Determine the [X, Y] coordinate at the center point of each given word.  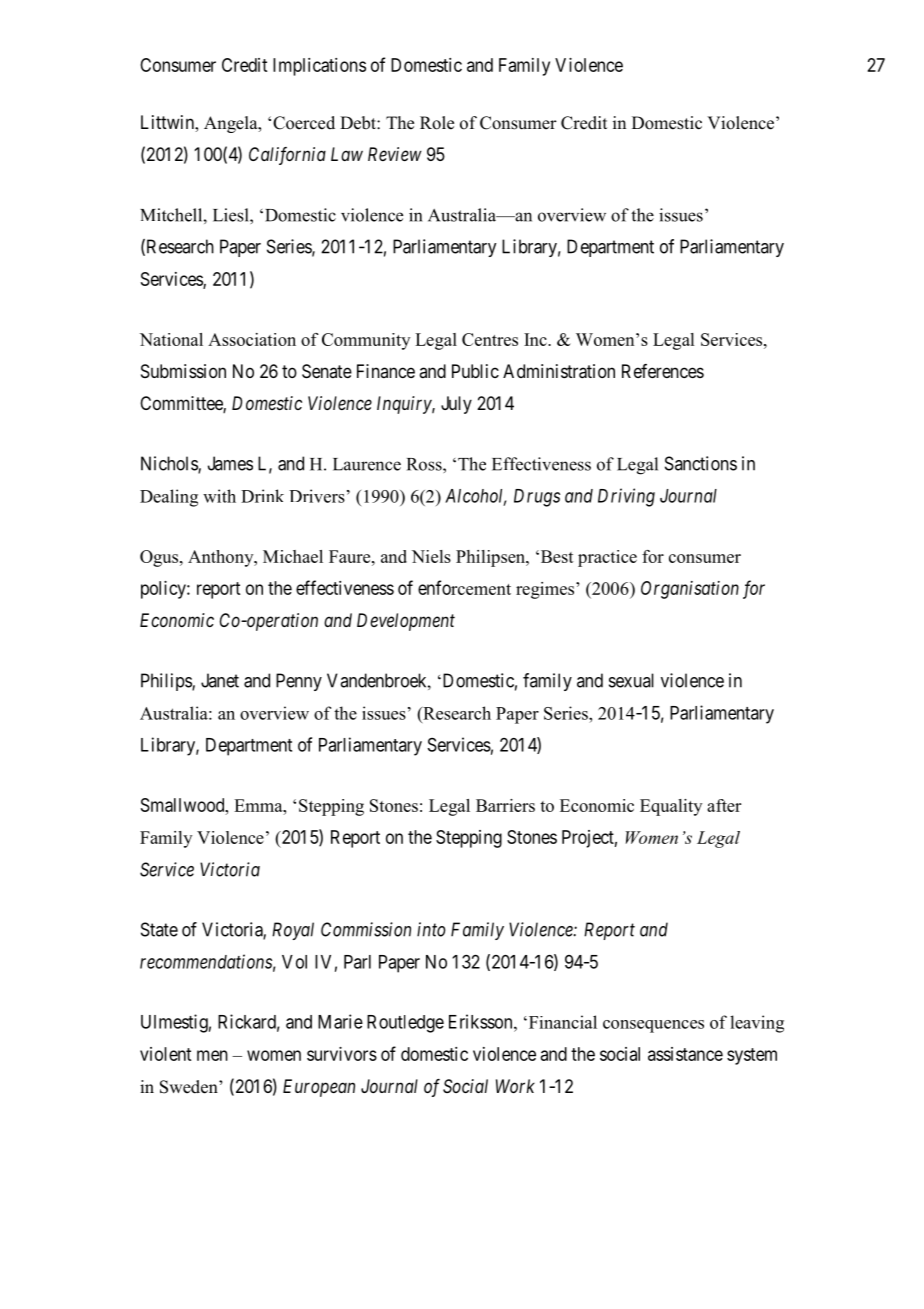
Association [252, 339]
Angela [232, 124]
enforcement [464, 587]
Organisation [690, 590]
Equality [671, 807]
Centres [490, 339]
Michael [293, 556]
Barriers [505, 805]
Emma [259, 805]
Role [437, 123]
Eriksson [482, 1021]
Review [395, 154]
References [663, 371]
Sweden [190, 1087]
